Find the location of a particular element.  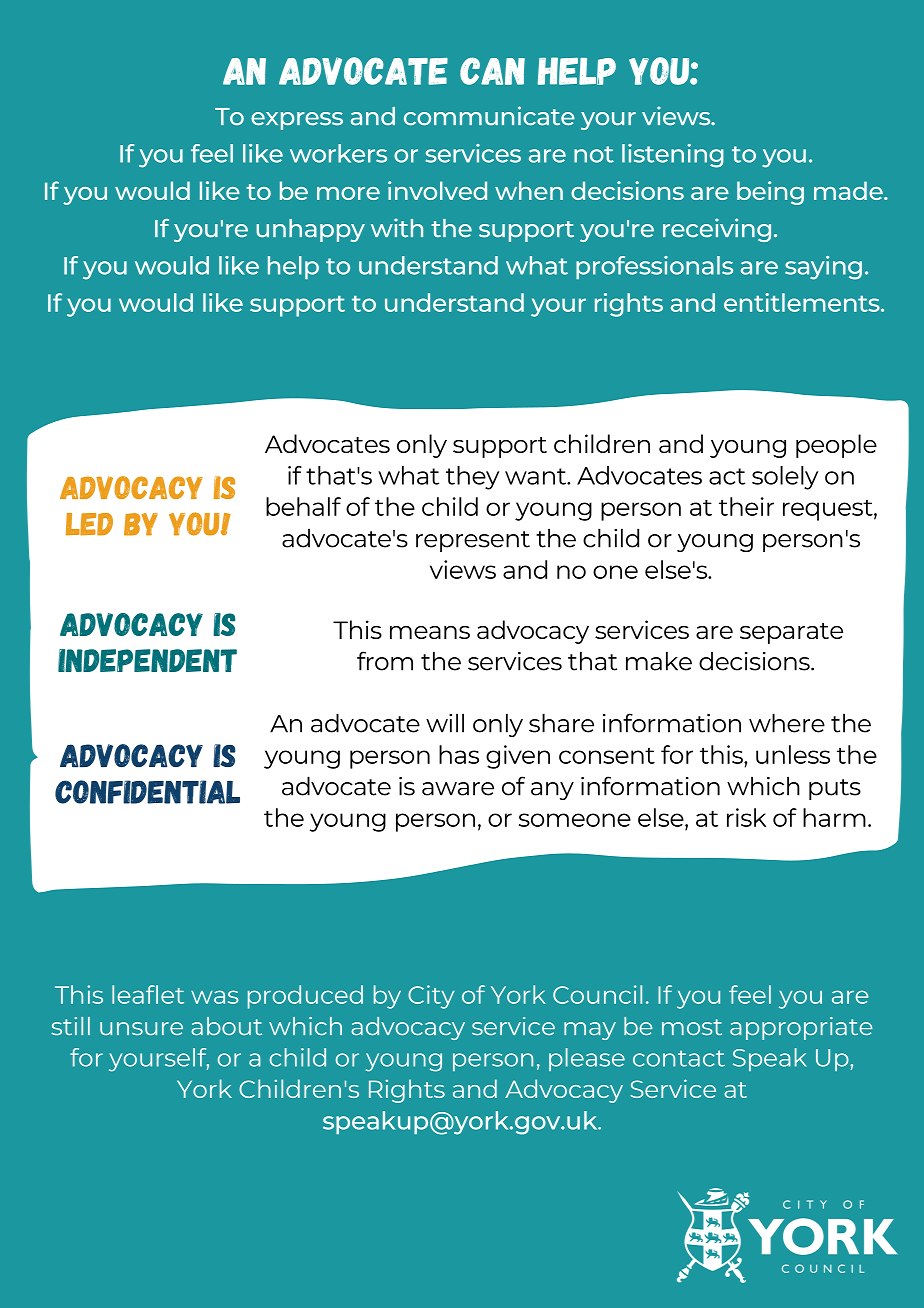

express is located at coordinates (297, 121).
